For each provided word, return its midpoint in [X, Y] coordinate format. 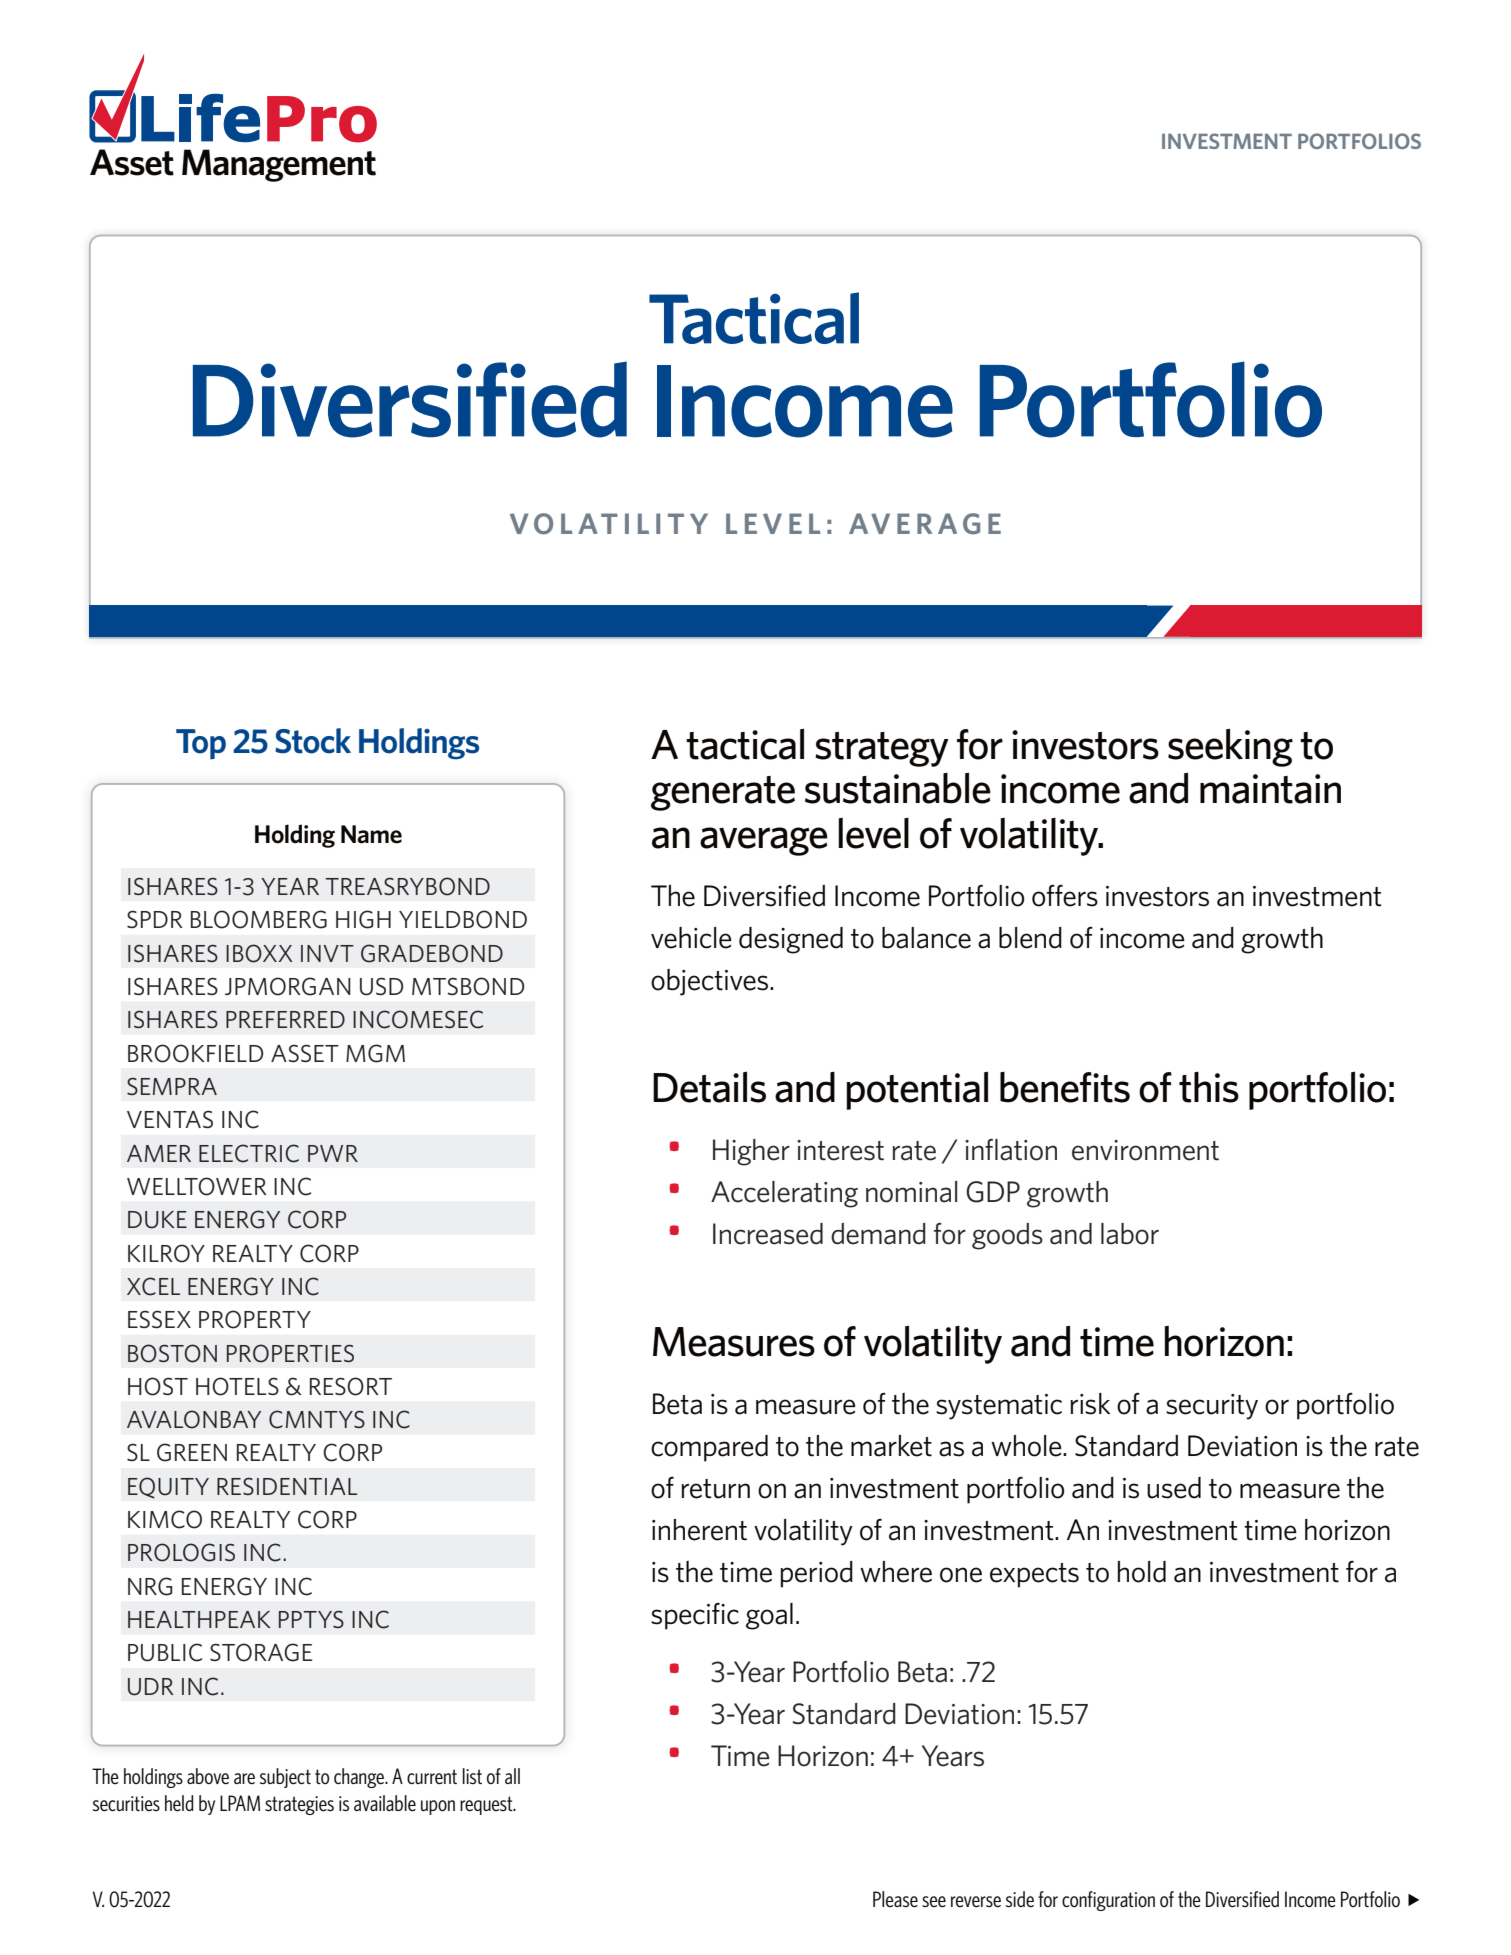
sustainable [898, 788]
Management [279, 165]
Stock [313, 741]
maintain [1270, 789]
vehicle [691, 938]
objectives [709, 982]
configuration [1108, 1901]
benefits [1065, 1087]
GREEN [192, 1452]
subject [285, 1778]
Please [895, 1899]
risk [1090, 1404]
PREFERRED [285, 1019]
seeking [1230, 747]
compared [709, 1448]
